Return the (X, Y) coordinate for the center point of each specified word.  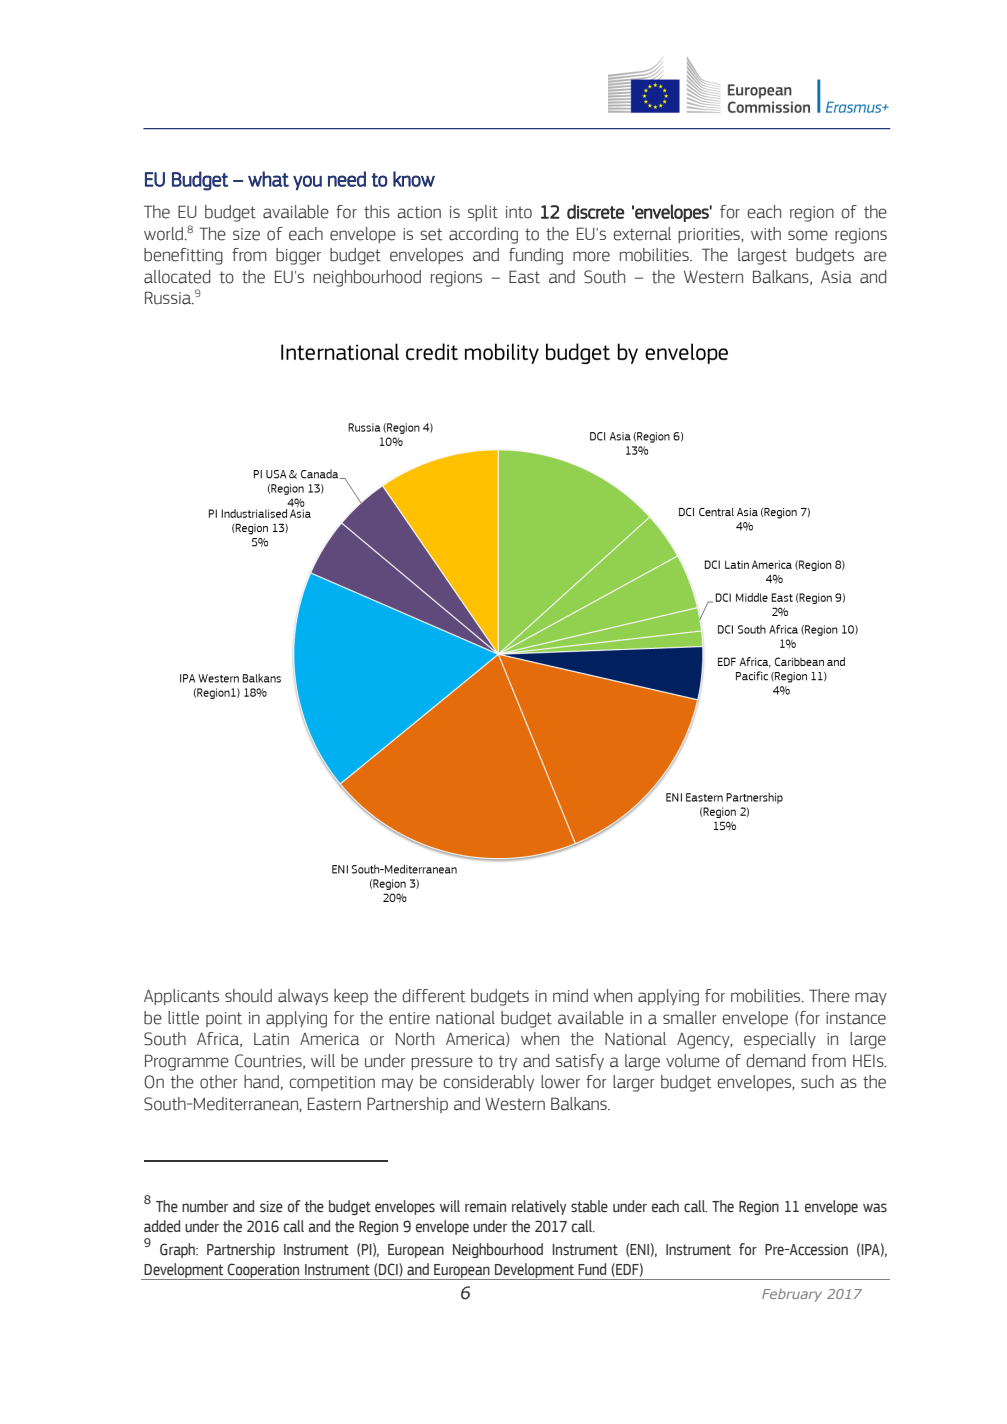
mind (570, 996)
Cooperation (264, 1271)
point (224, 1019)
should (248, 996)
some (808, 235)
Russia (169, 298)
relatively (539, 1207)
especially (780, 1040)
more (591, 256)
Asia (836, 277)
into (519, 212)
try (508, 1062)
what (268, 179)
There (829, 996)
